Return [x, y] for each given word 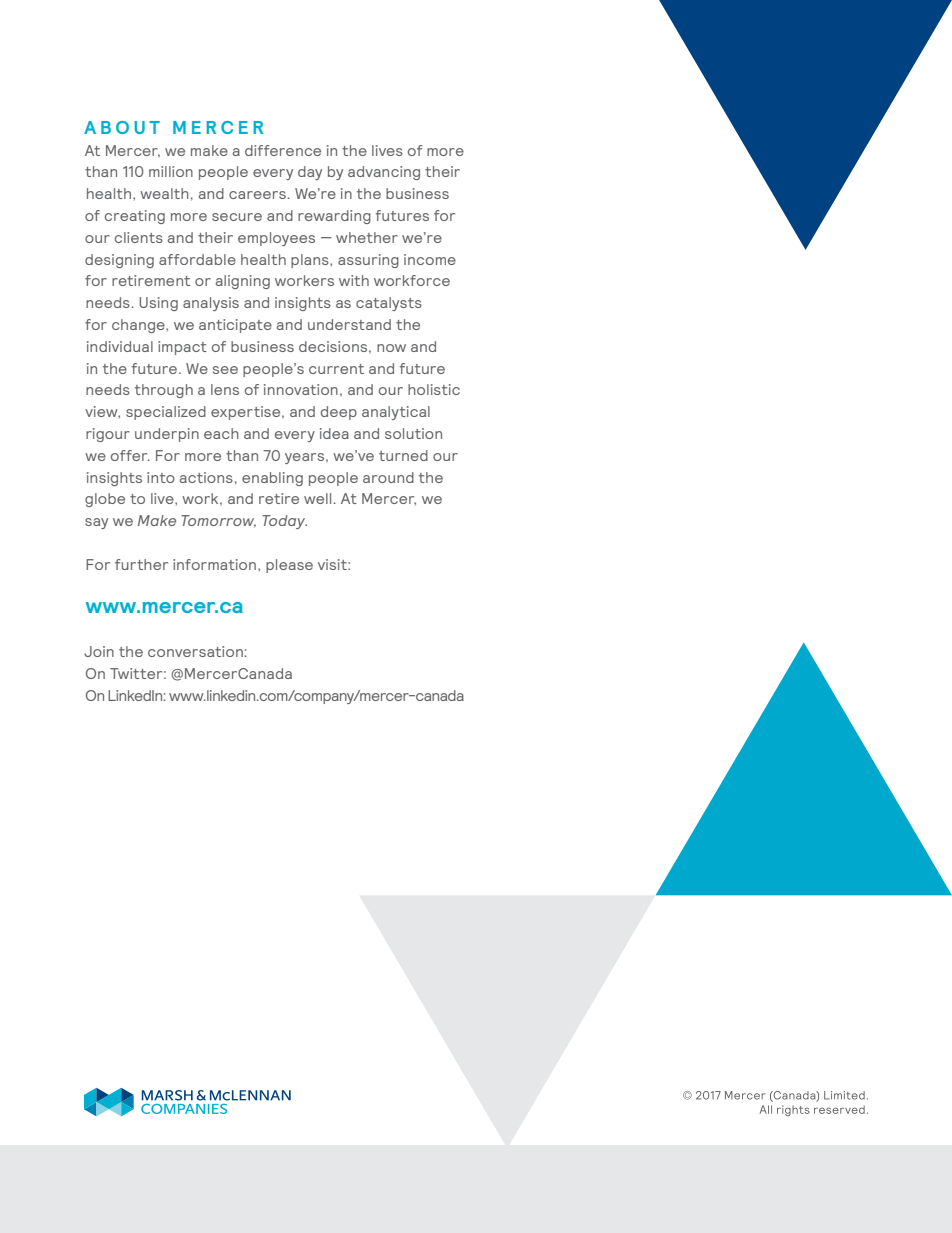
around [388, 477]
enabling [272, 479]
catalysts [389, 304]
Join [99, 651]
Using [158, 304]
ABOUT [122, 127]
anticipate [235, 326]
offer [130, 455]
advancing [384, 173]
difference [283, 150]
